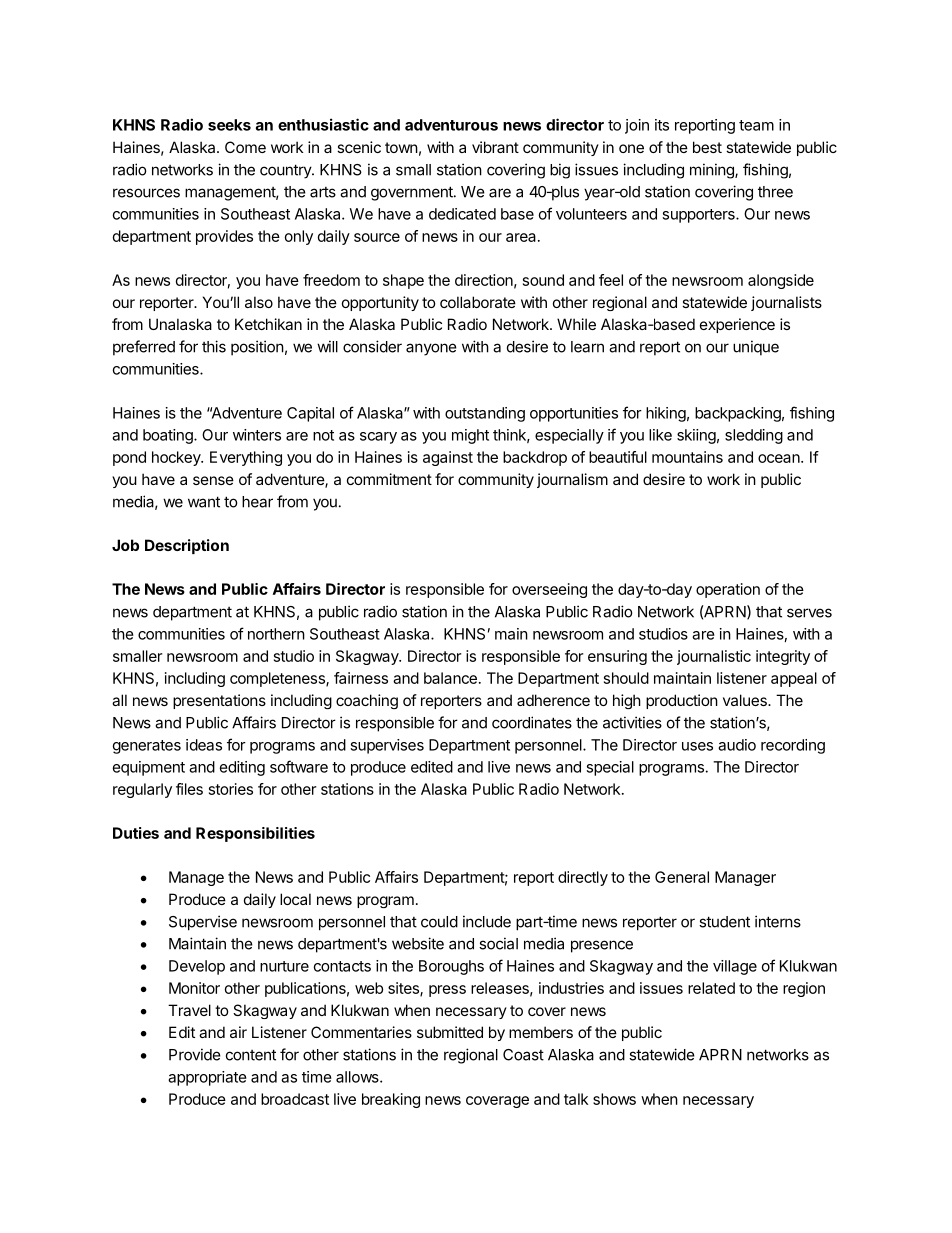 The height and width of the page is (1233, 952). What do you see at coordinates (207, 1078) in the page?
I see `appropriate` at bounding box center [207, 1078].
